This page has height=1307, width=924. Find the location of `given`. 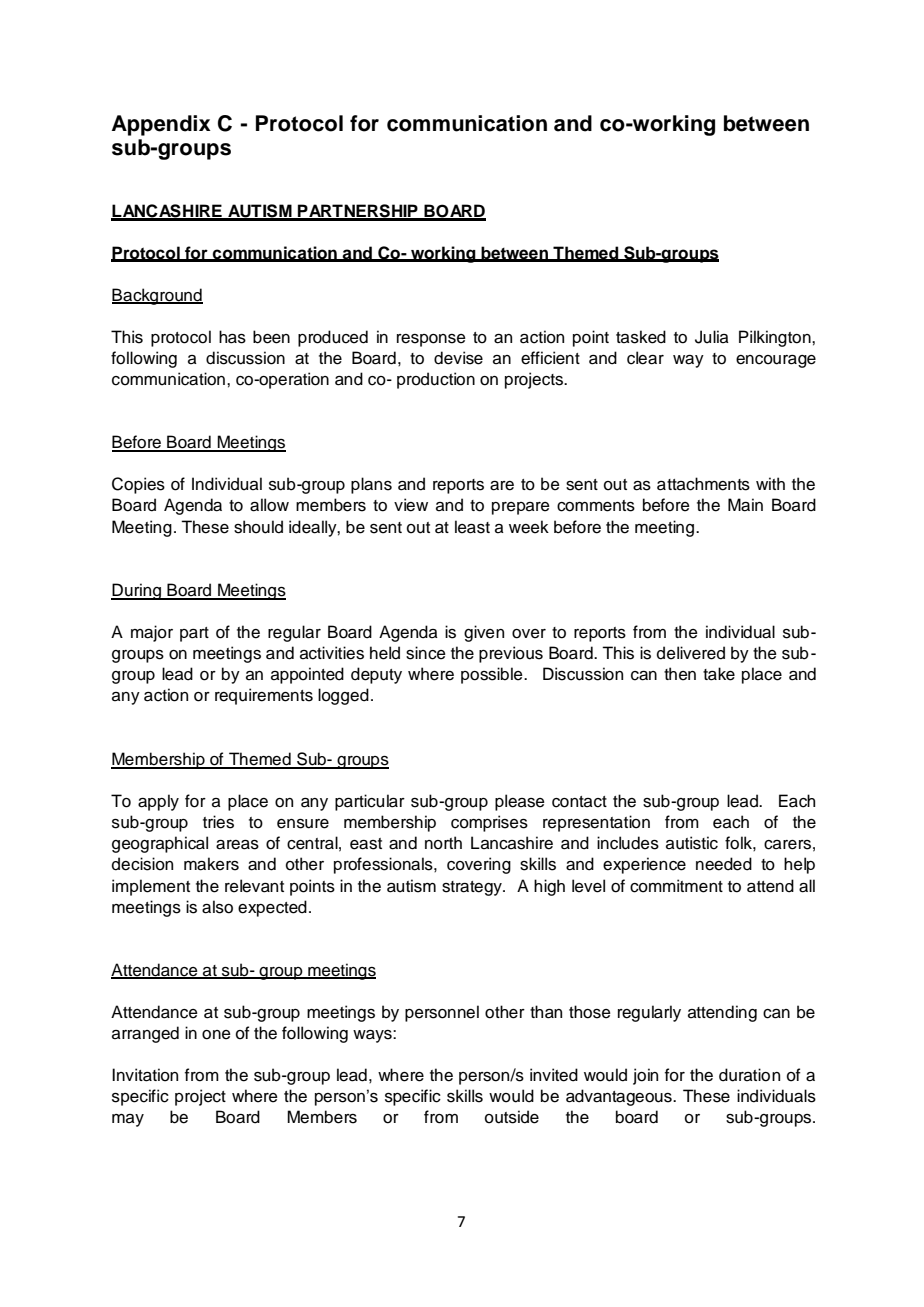

given is located at coordinates (484, 633).
